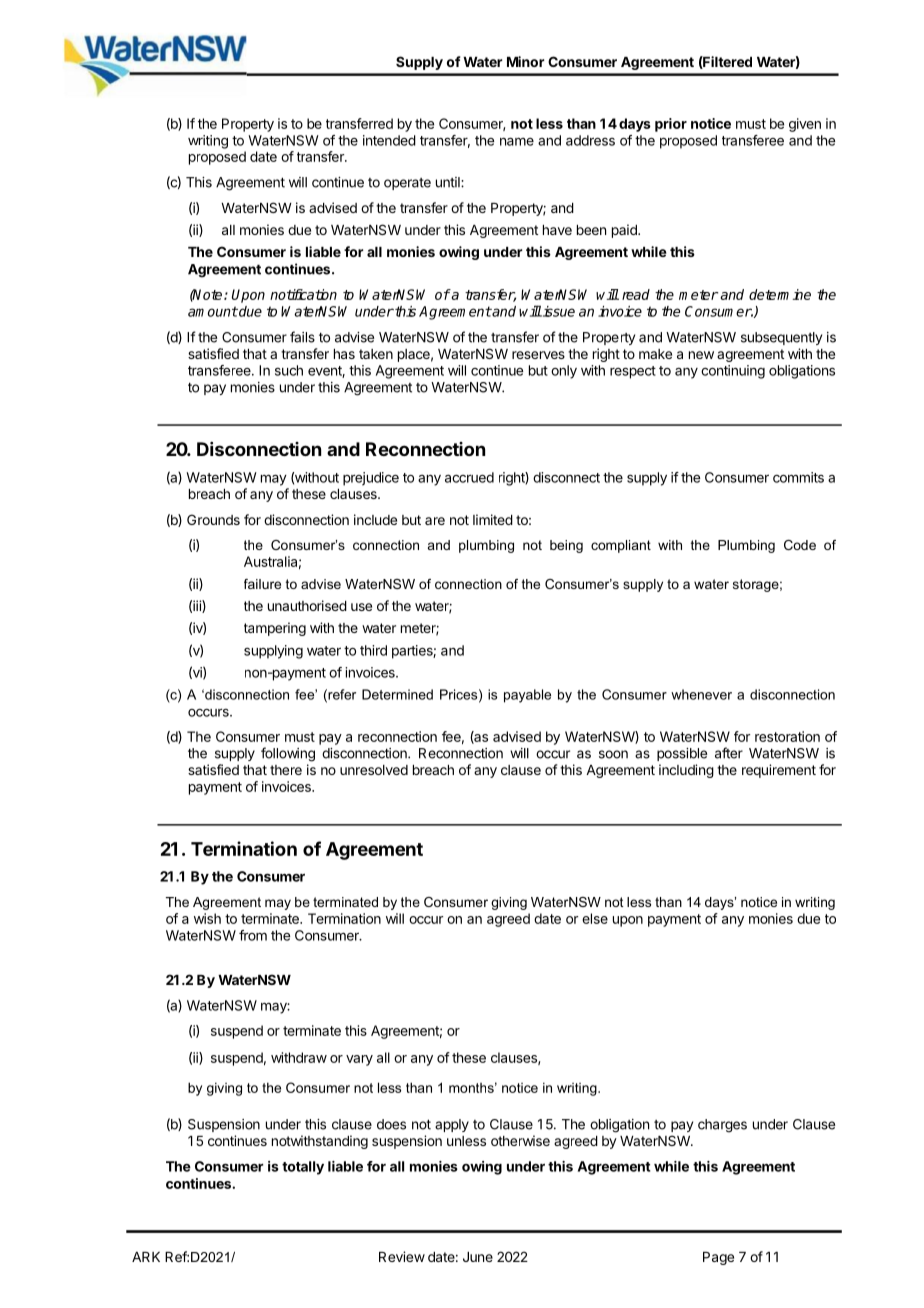  What do you see at coordinates (701, 694) in the screenshot?
I see `whenever` at bounding box center [701, 694].
